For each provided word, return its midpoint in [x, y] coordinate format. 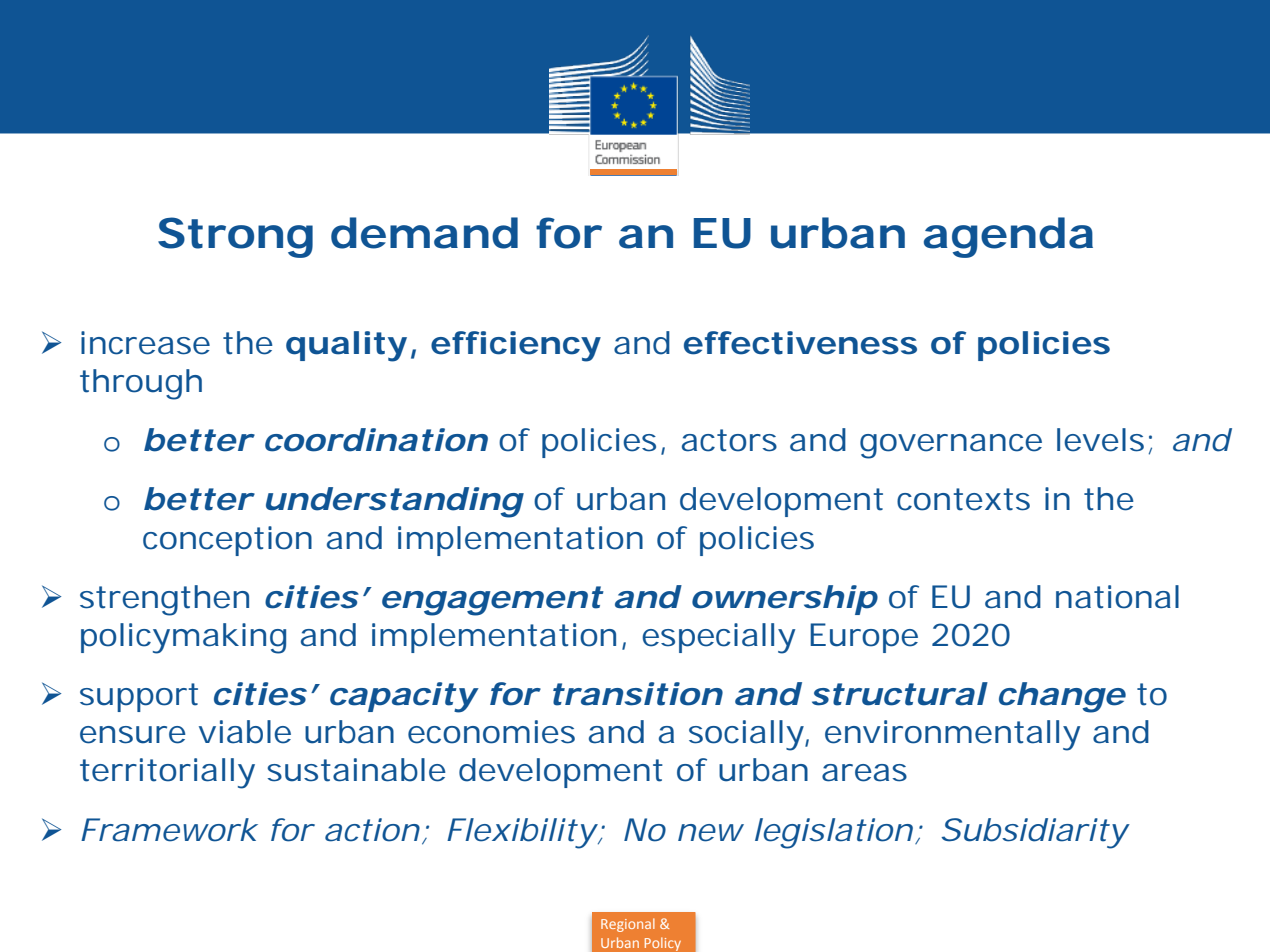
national [1117, 597]
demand [424, 233]
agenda [1008, 237]
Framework [169, 830]
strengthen [164, 600]
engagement [493, 601]
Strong [235, 237]
